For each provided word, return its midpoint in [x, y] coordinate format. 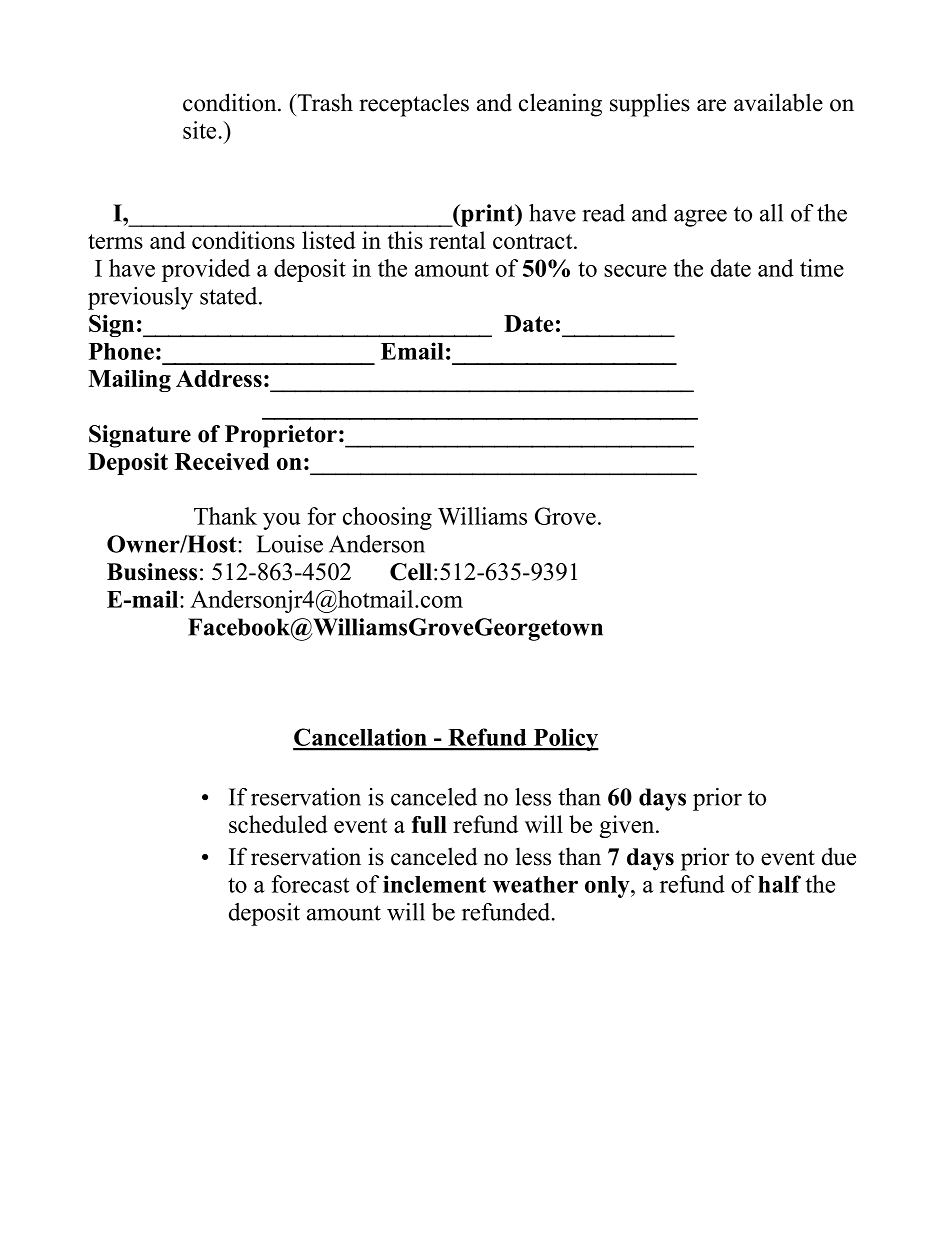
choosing [387, 518]
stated [230, 296]
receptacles [414, 105]
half [779, 884]
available [778, 102]
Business [152, 572]
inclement [434, 884]
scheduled [278, 824]
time [822, 268]
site [199, 130]
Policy [565, 739]
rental [457, 240]
